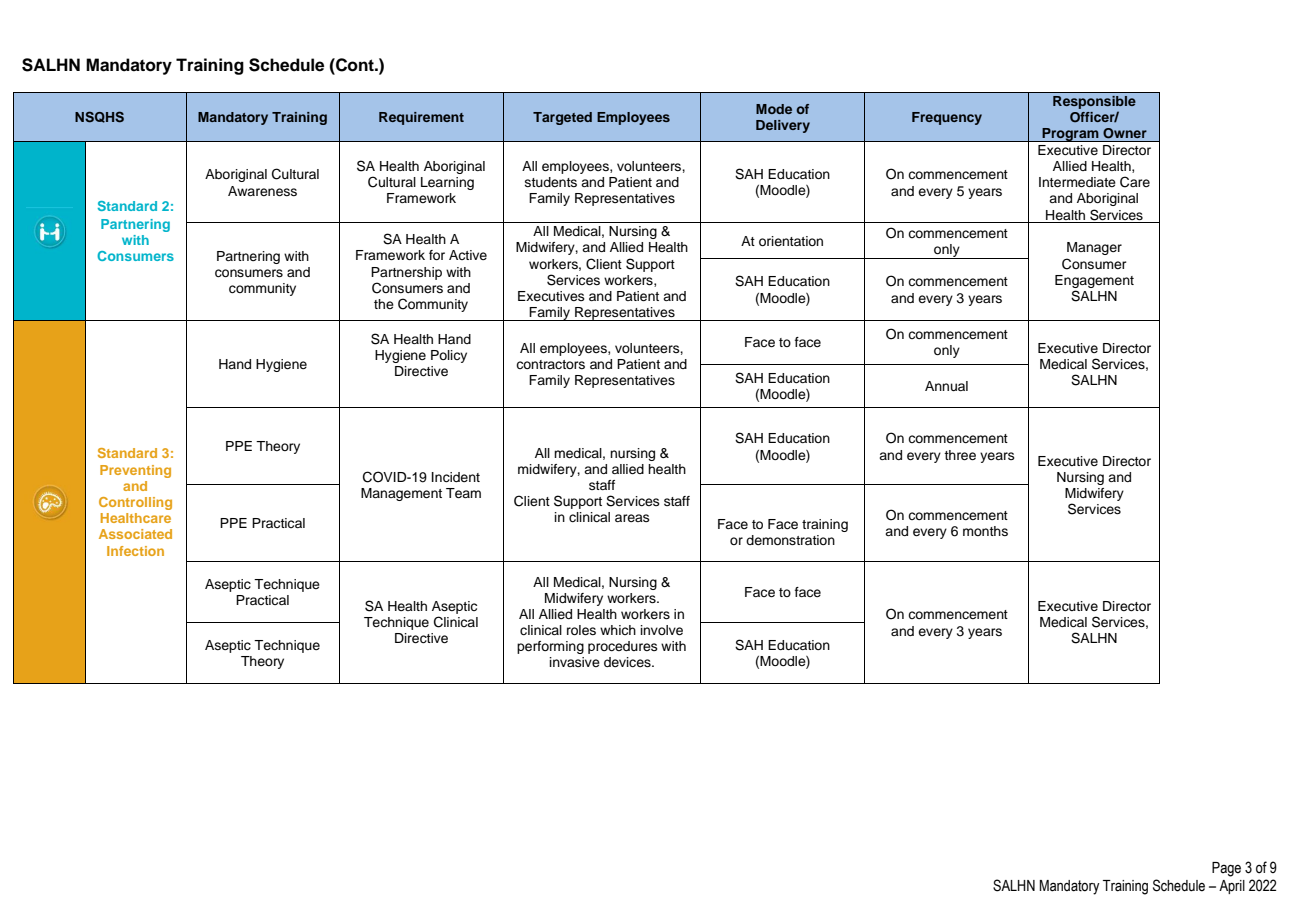  I want to click on months, so click(985, 531).
